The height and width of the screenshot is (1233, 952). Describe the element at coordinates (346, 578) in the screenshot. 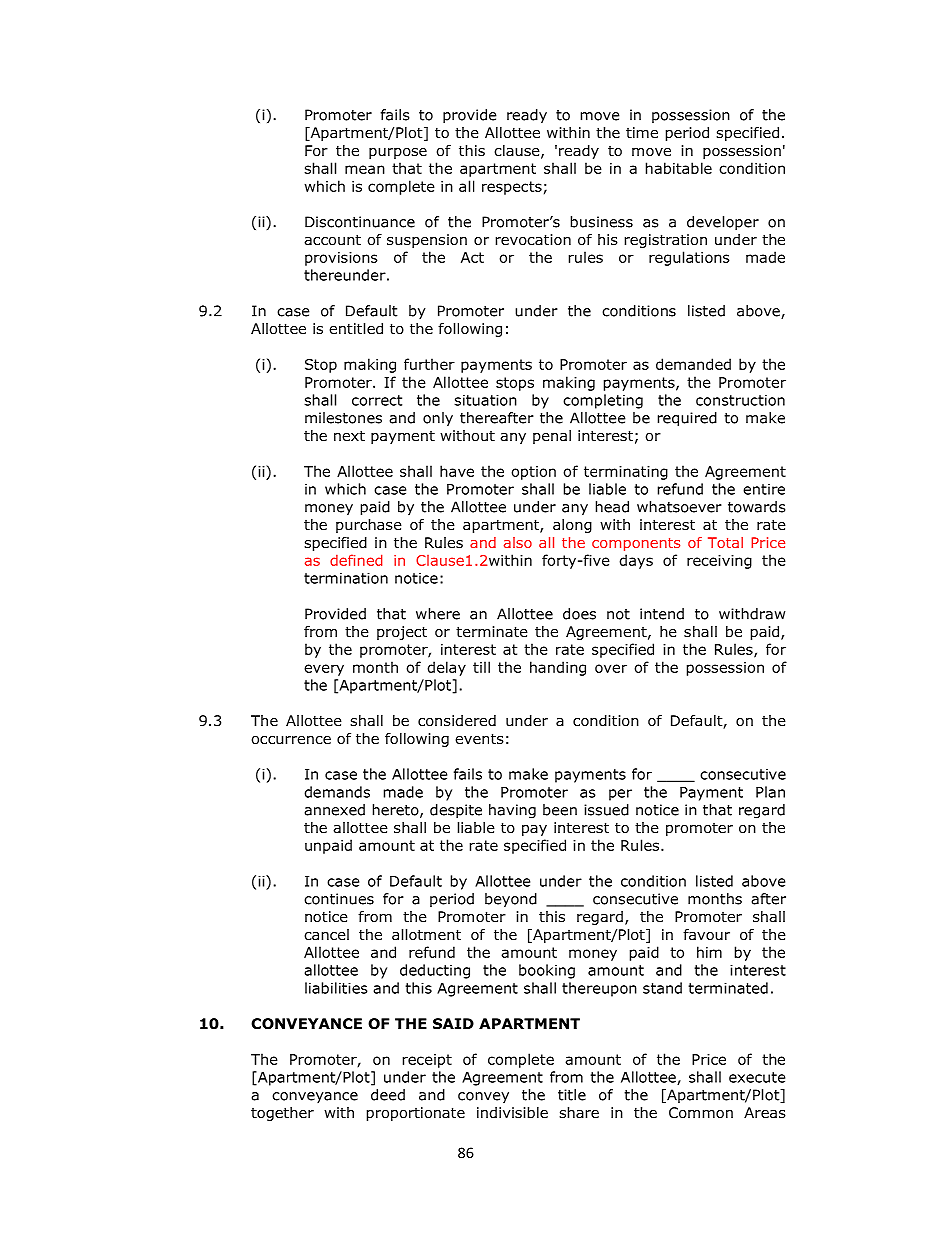

I see `termination` at that location.
